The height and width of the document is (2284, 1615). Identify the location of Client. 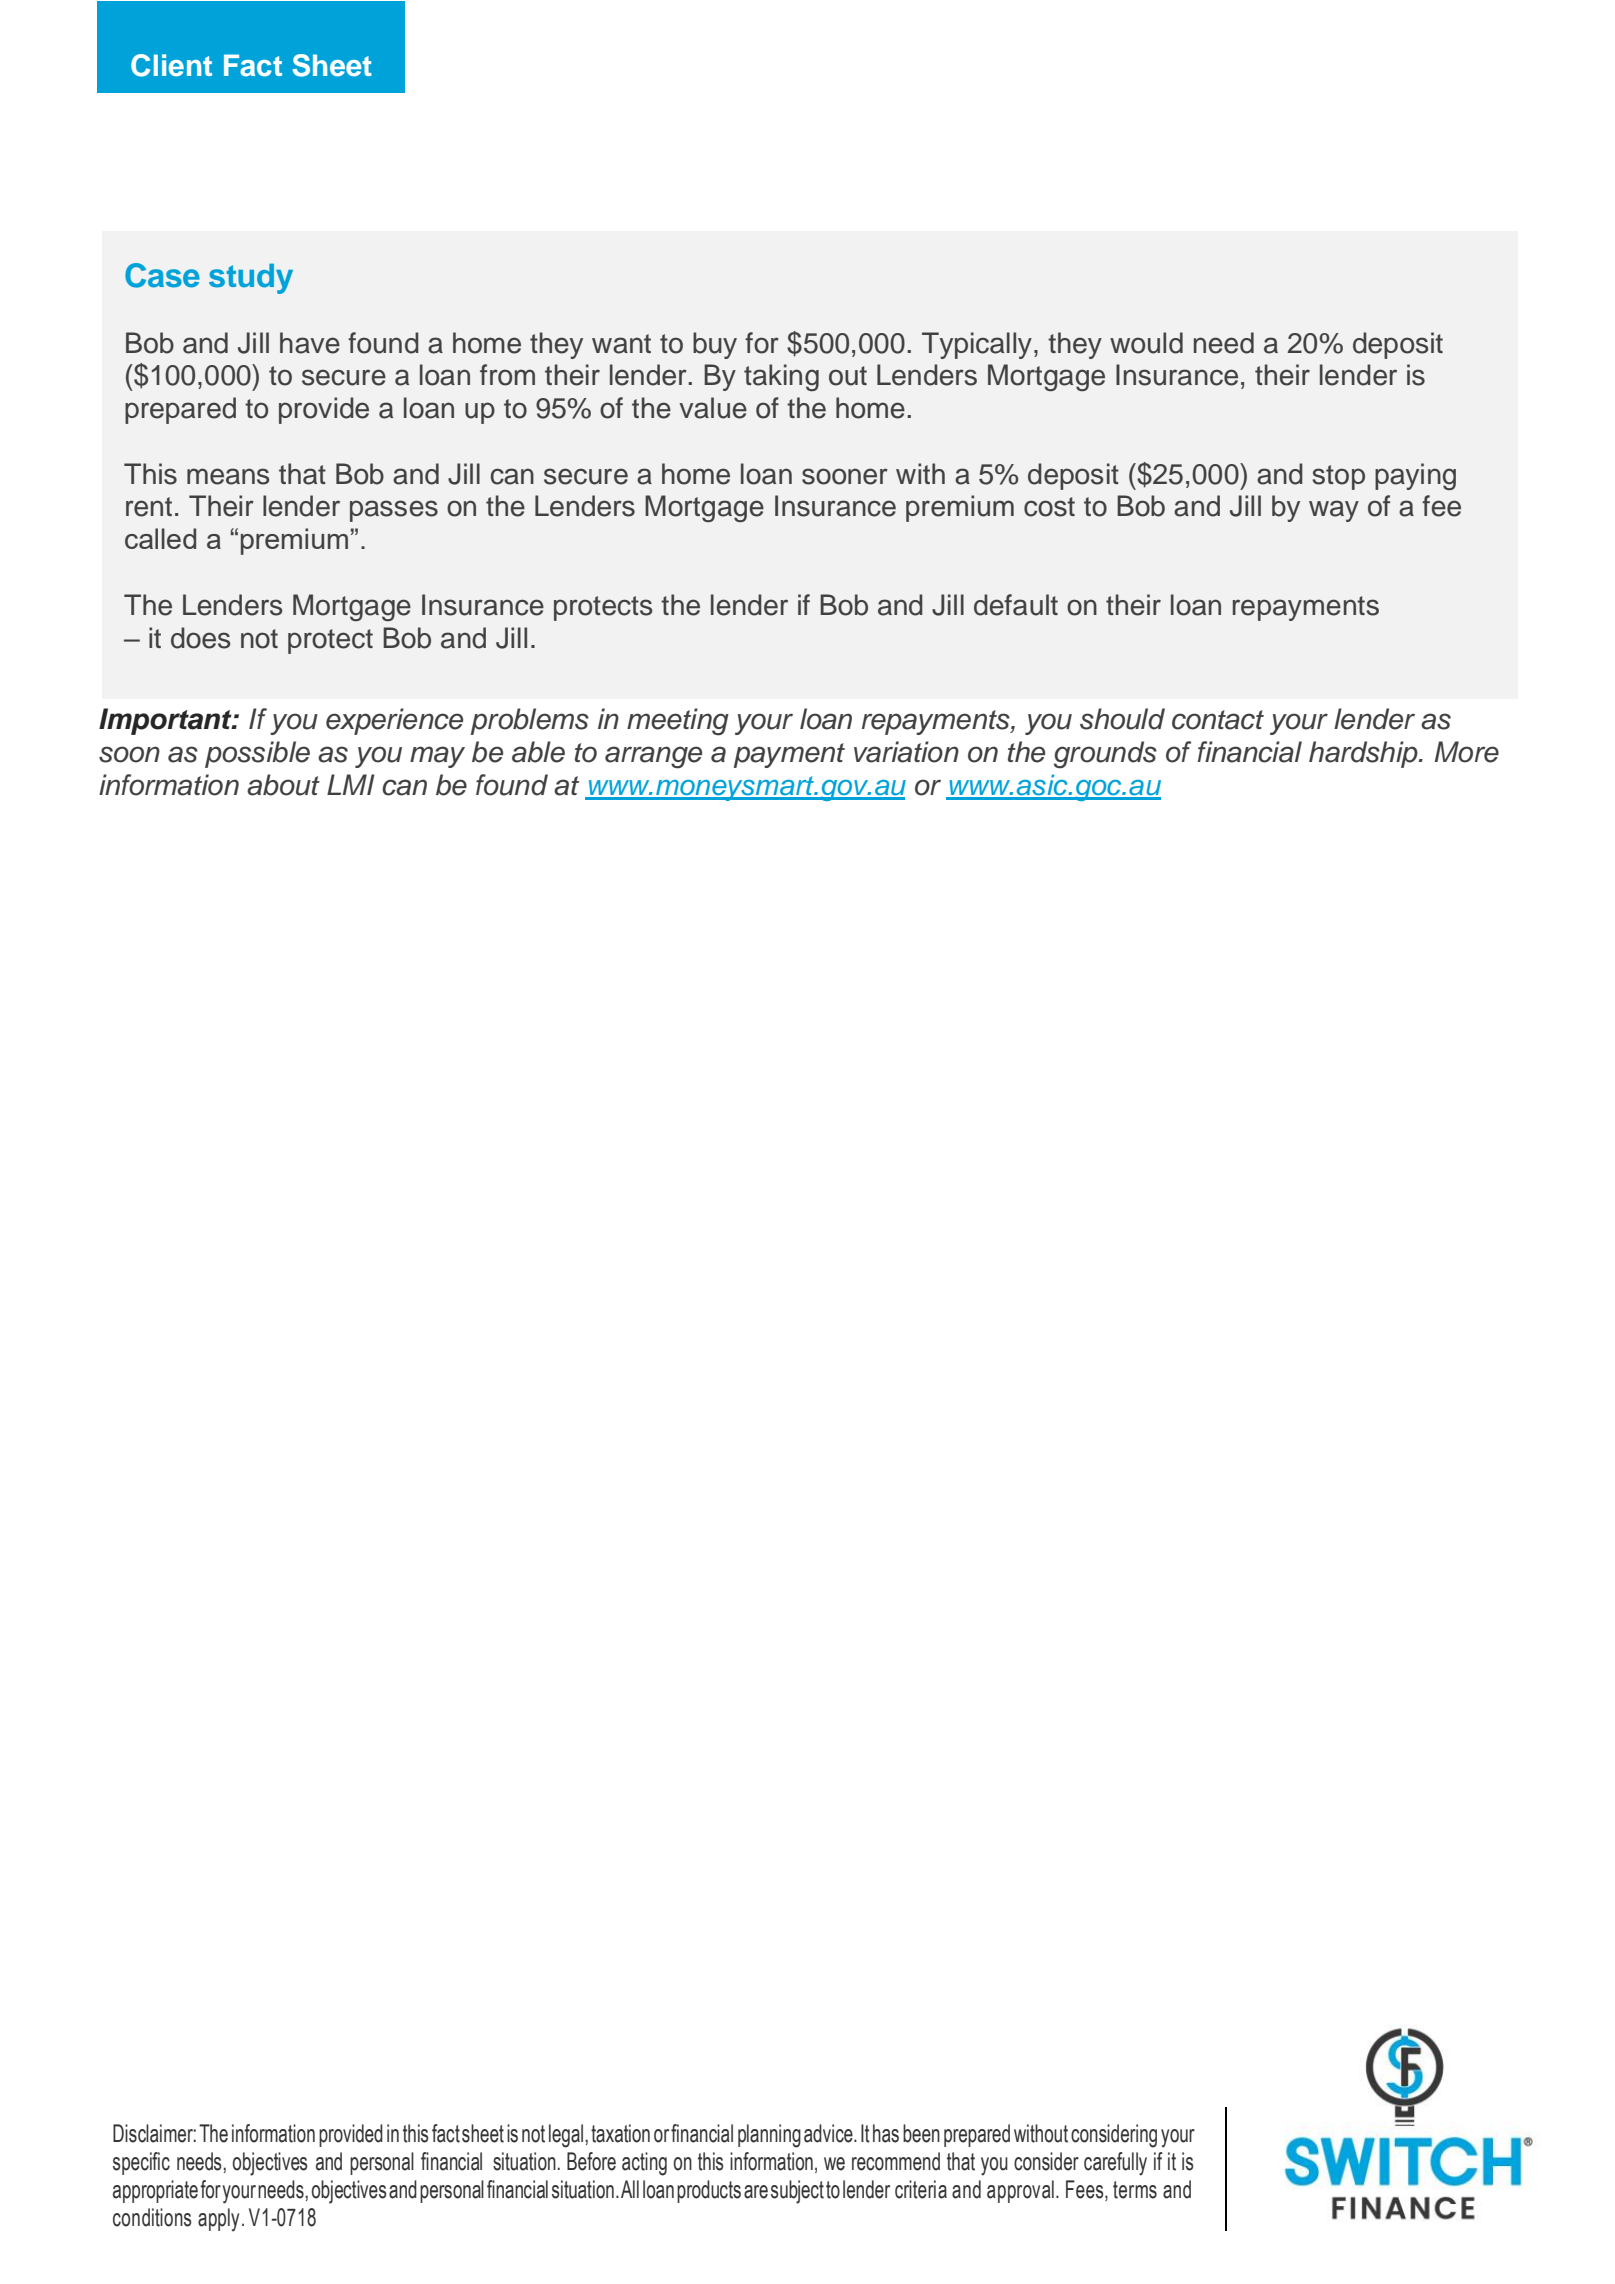
(171, 65).
